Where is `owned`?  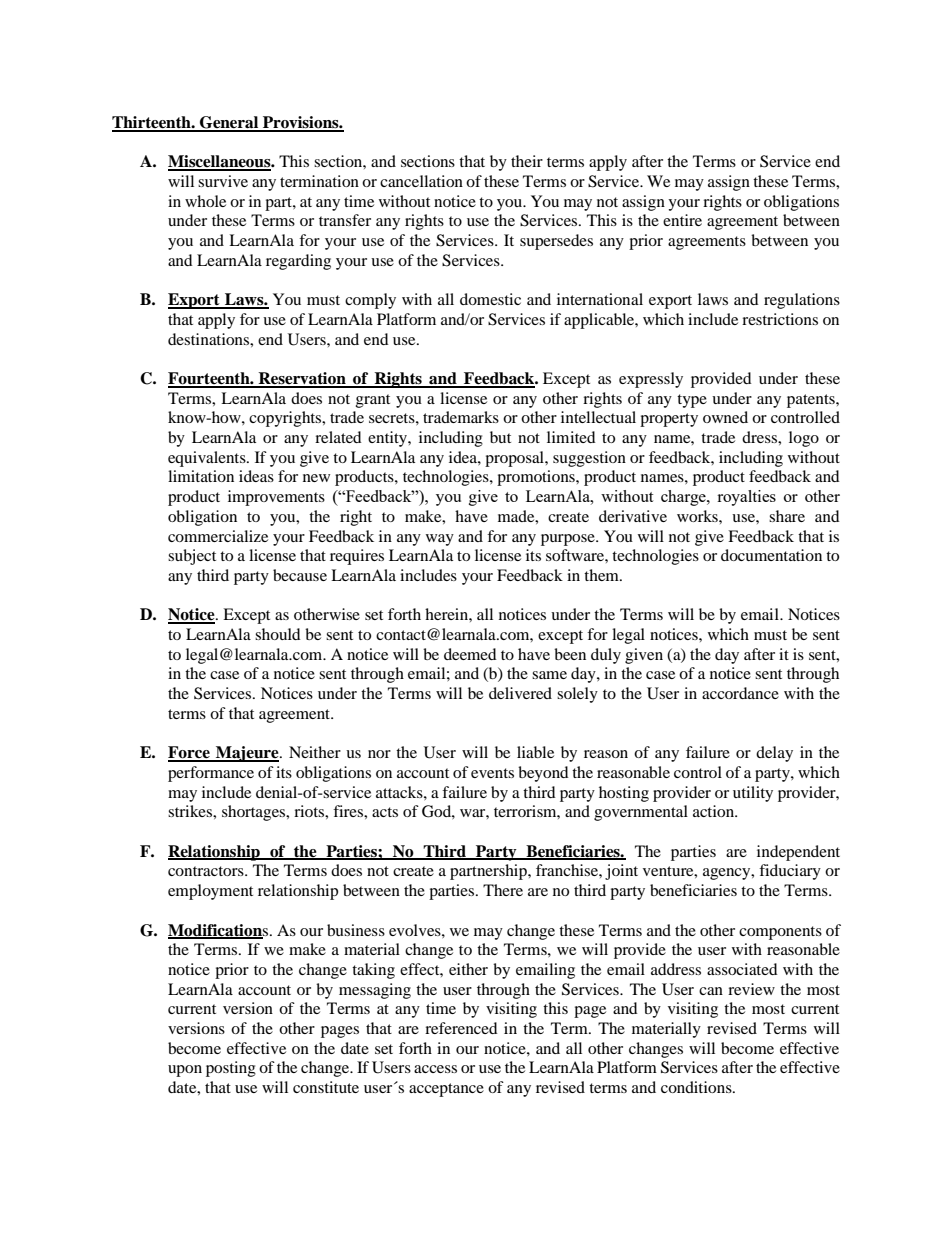
owned is located at coordinates (725, 417).
